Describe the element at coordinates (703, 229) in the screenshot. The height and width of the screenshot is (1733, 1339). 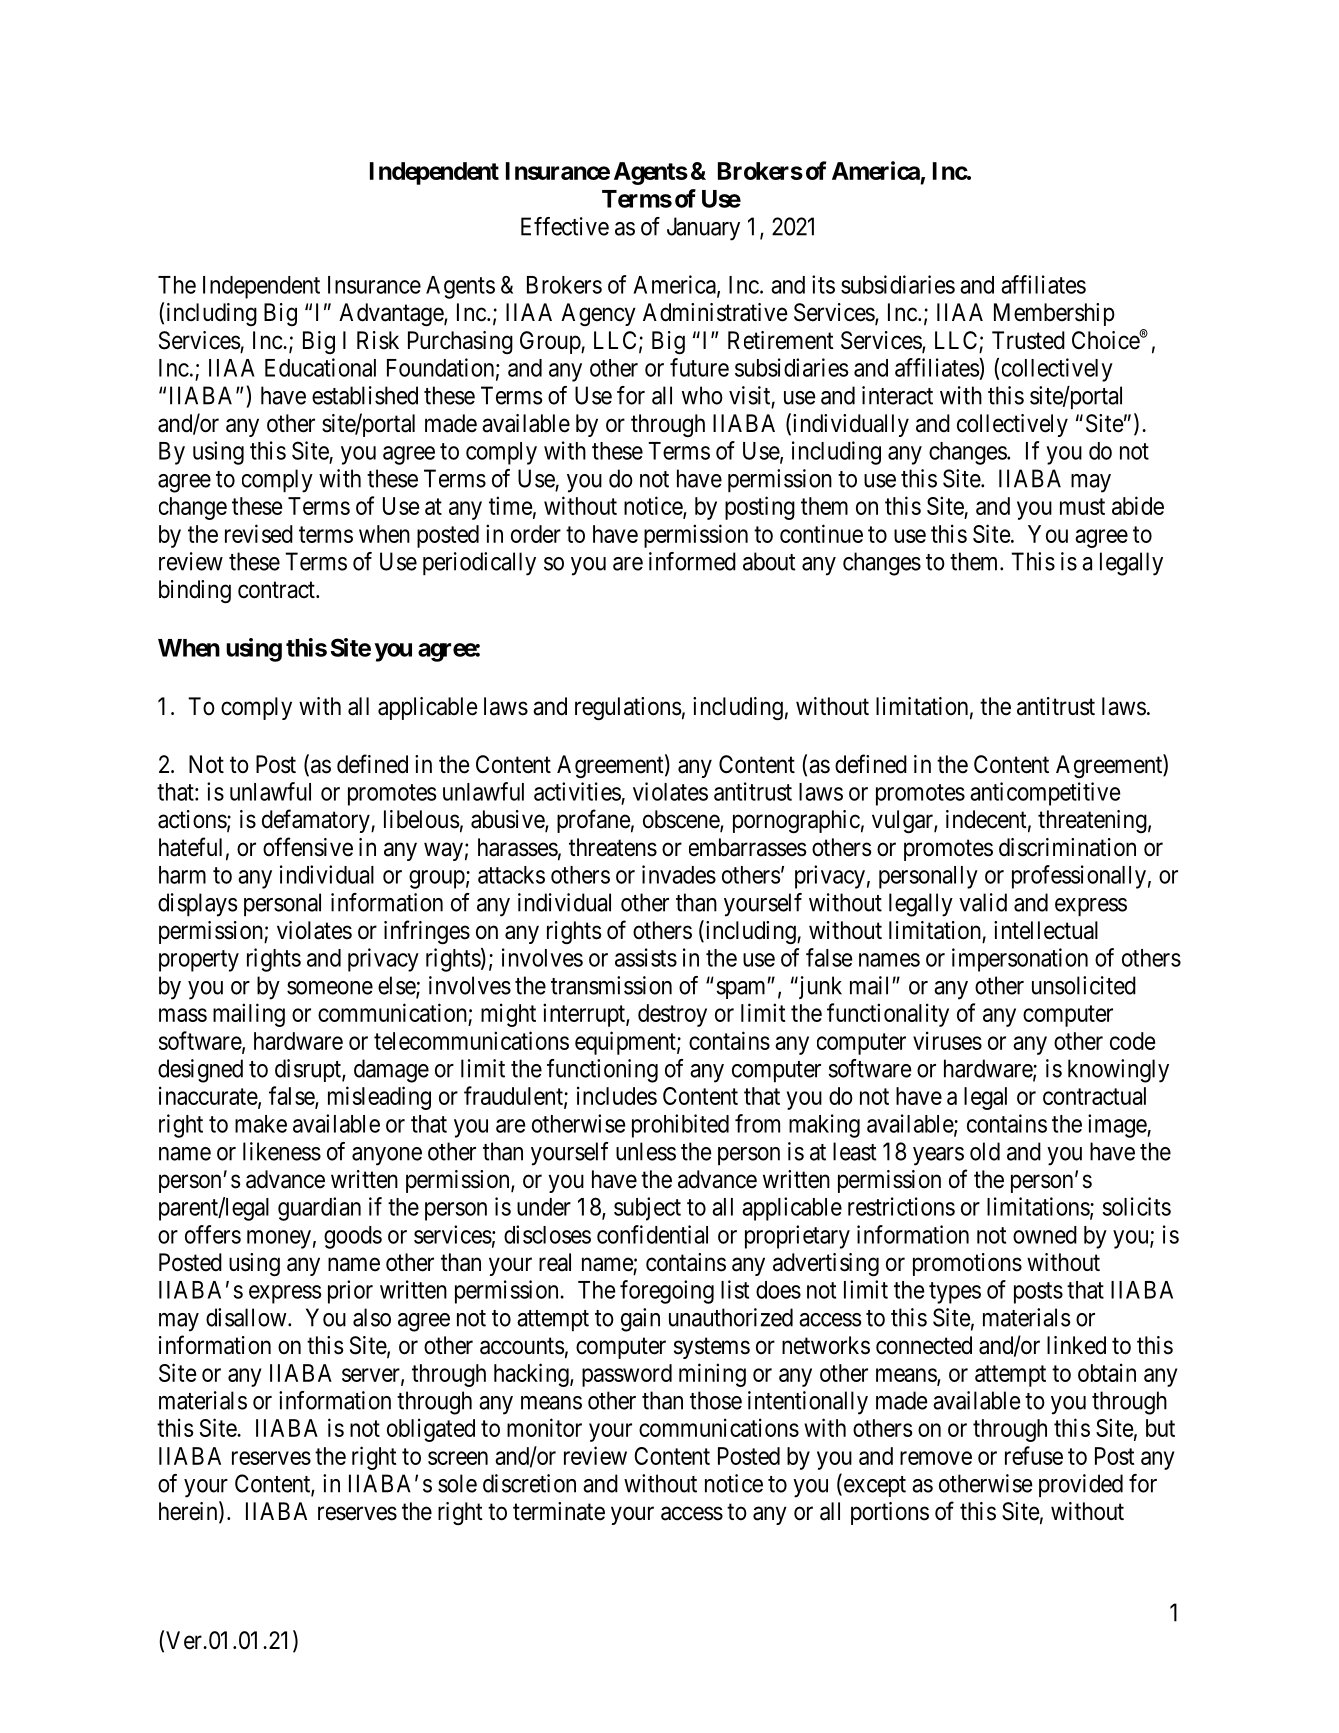
I see `January` at that location.
